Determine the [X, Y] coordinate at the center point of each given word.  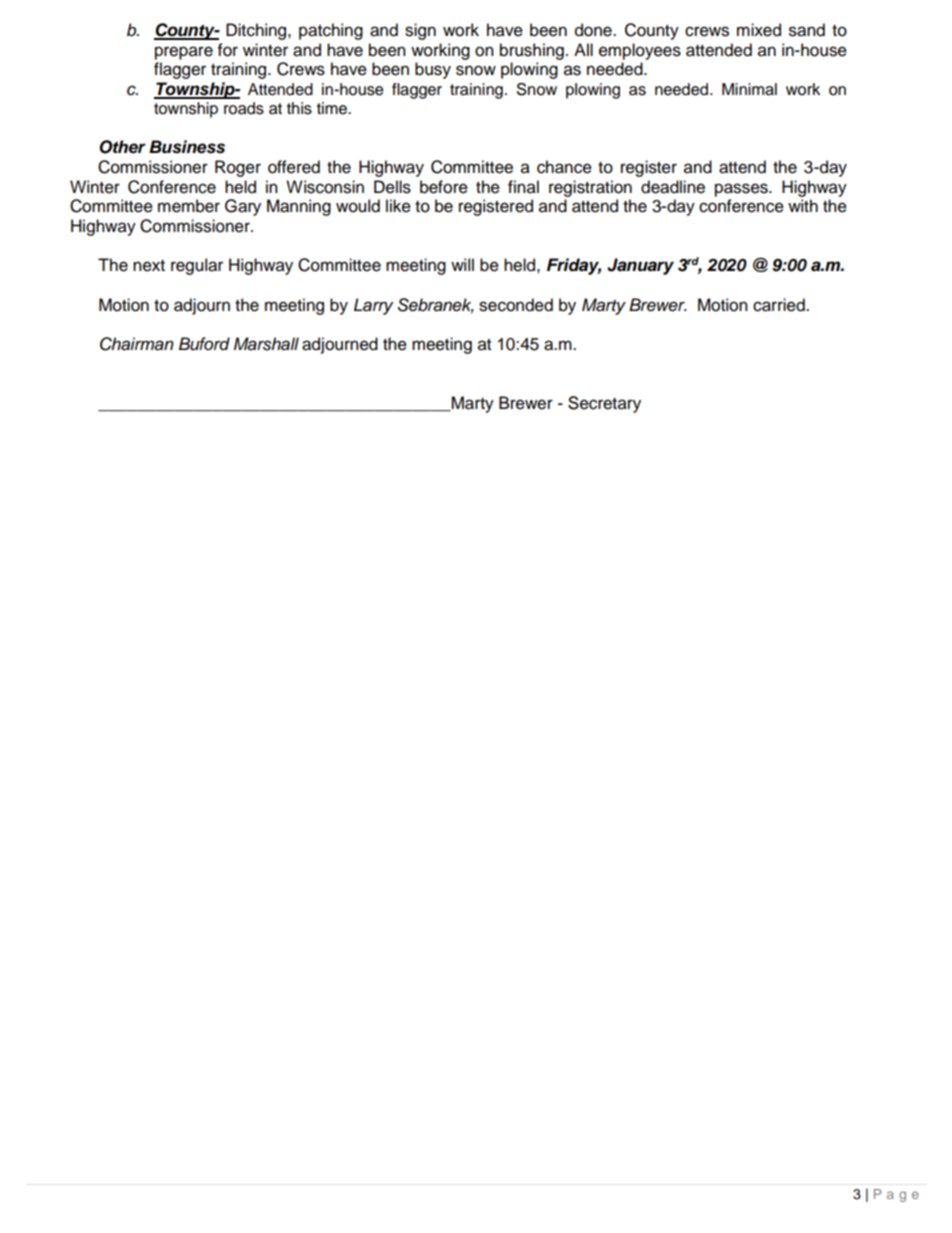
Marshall [266, 344]
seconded [516, 305]
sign [420, 31]
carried [780, 305]
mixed [759, 30]
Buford [204, 344]
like [398, 206]
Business [187, 147]
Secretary [604, 404]
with [803, 205]
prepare [184, 53]
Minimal [749, 89]
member [189, 206]
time [333, 108]
